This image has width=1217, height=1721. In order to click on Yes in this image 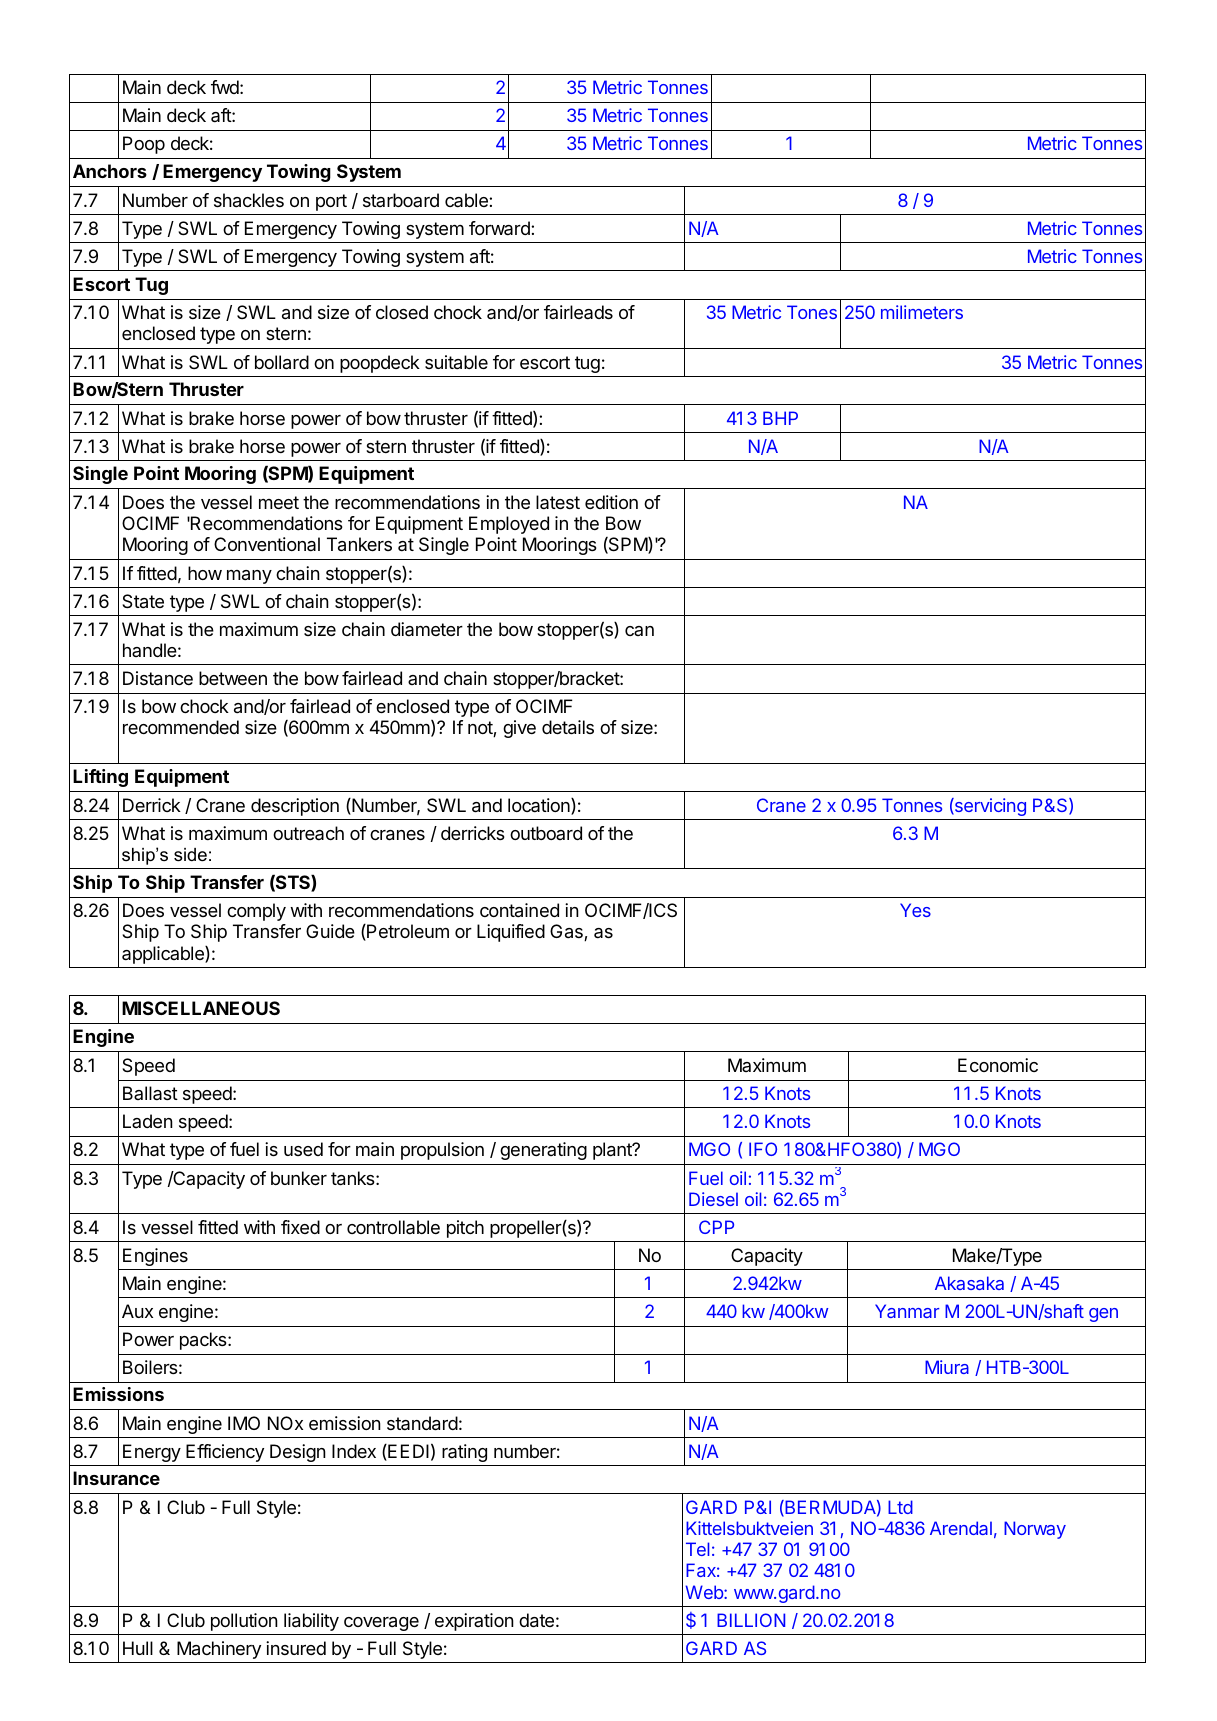, I will do `click(915, 910)`.
